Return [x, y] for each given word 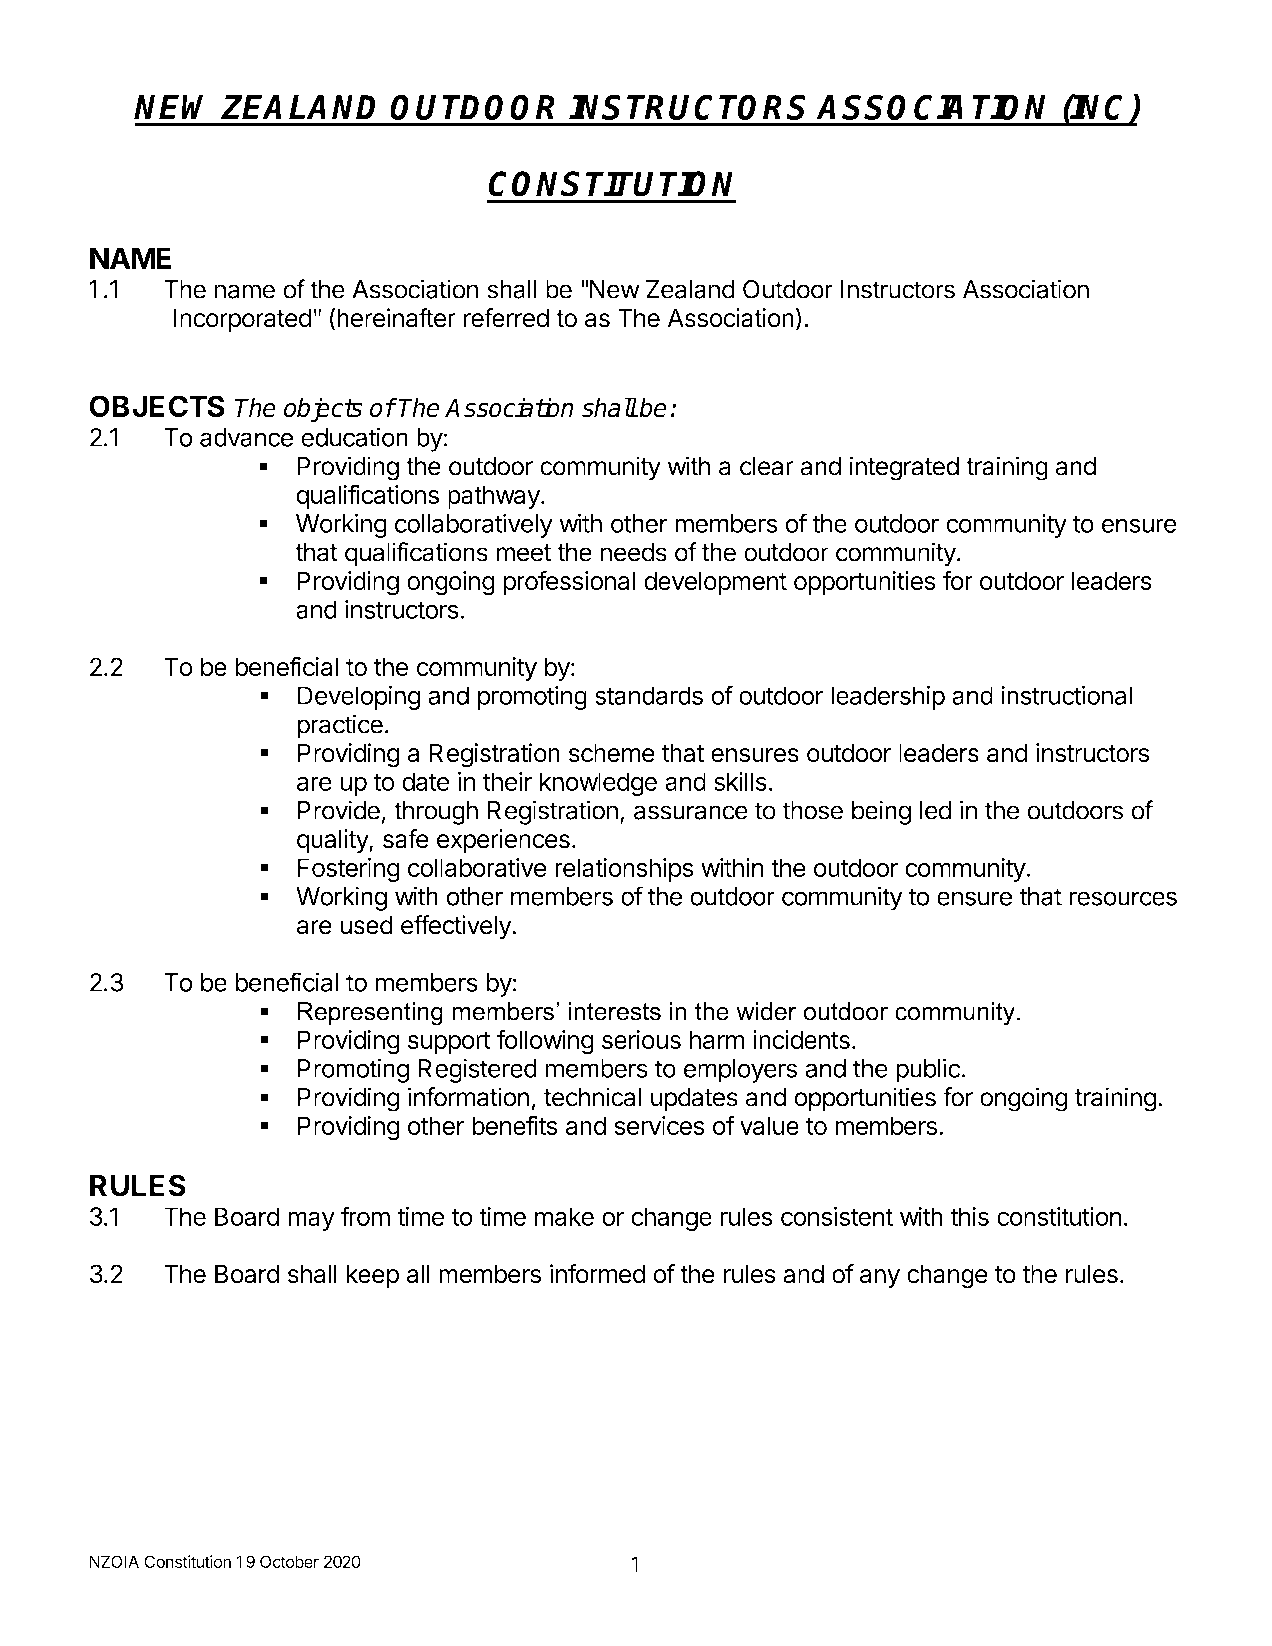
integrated [904, 468]
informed [597, 1274]
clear [767, 466]
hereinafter [396, 318]
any [880, 1278]
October [289, 1561]
